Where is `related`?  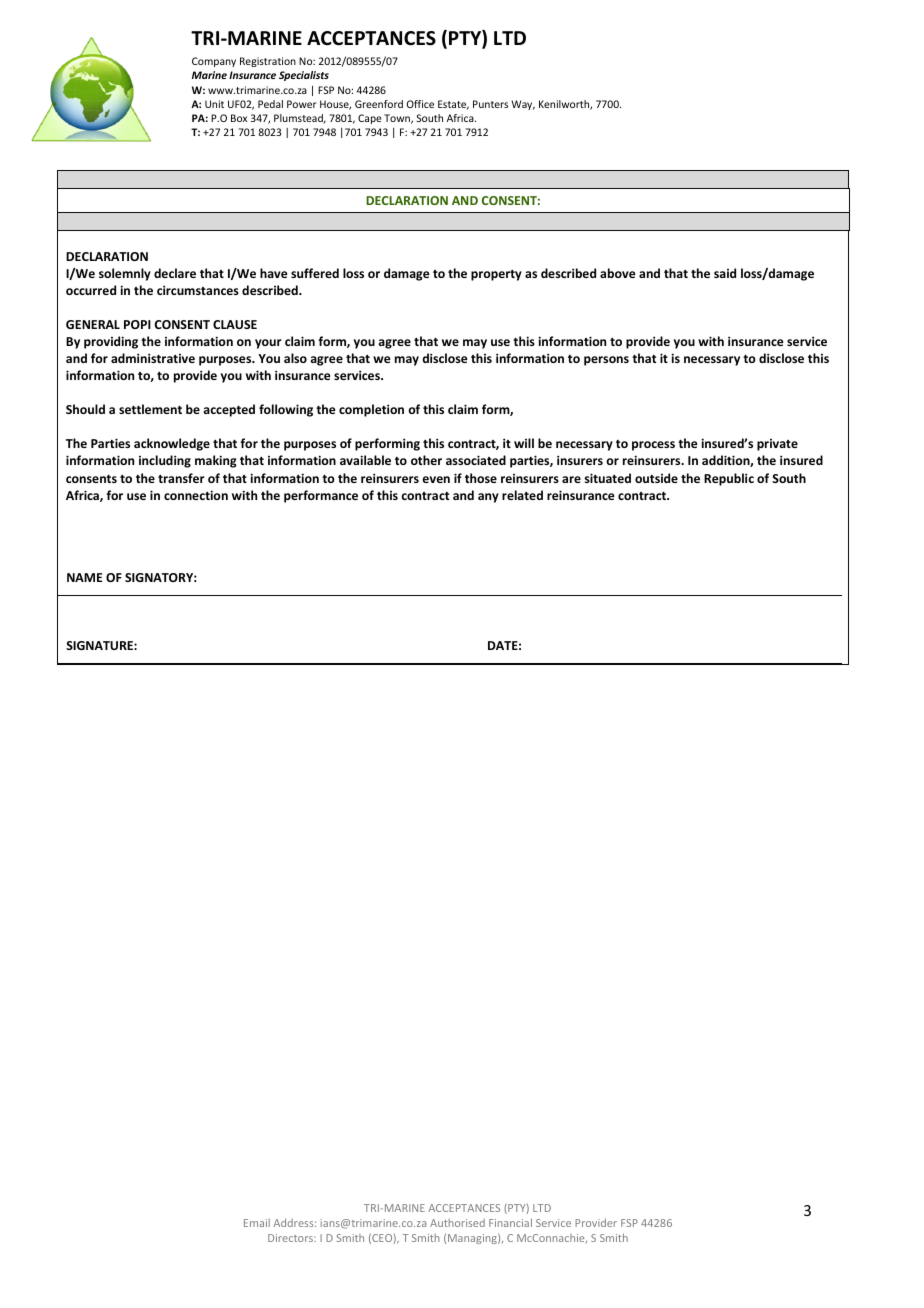
related is located at coordinates (522, 495).
